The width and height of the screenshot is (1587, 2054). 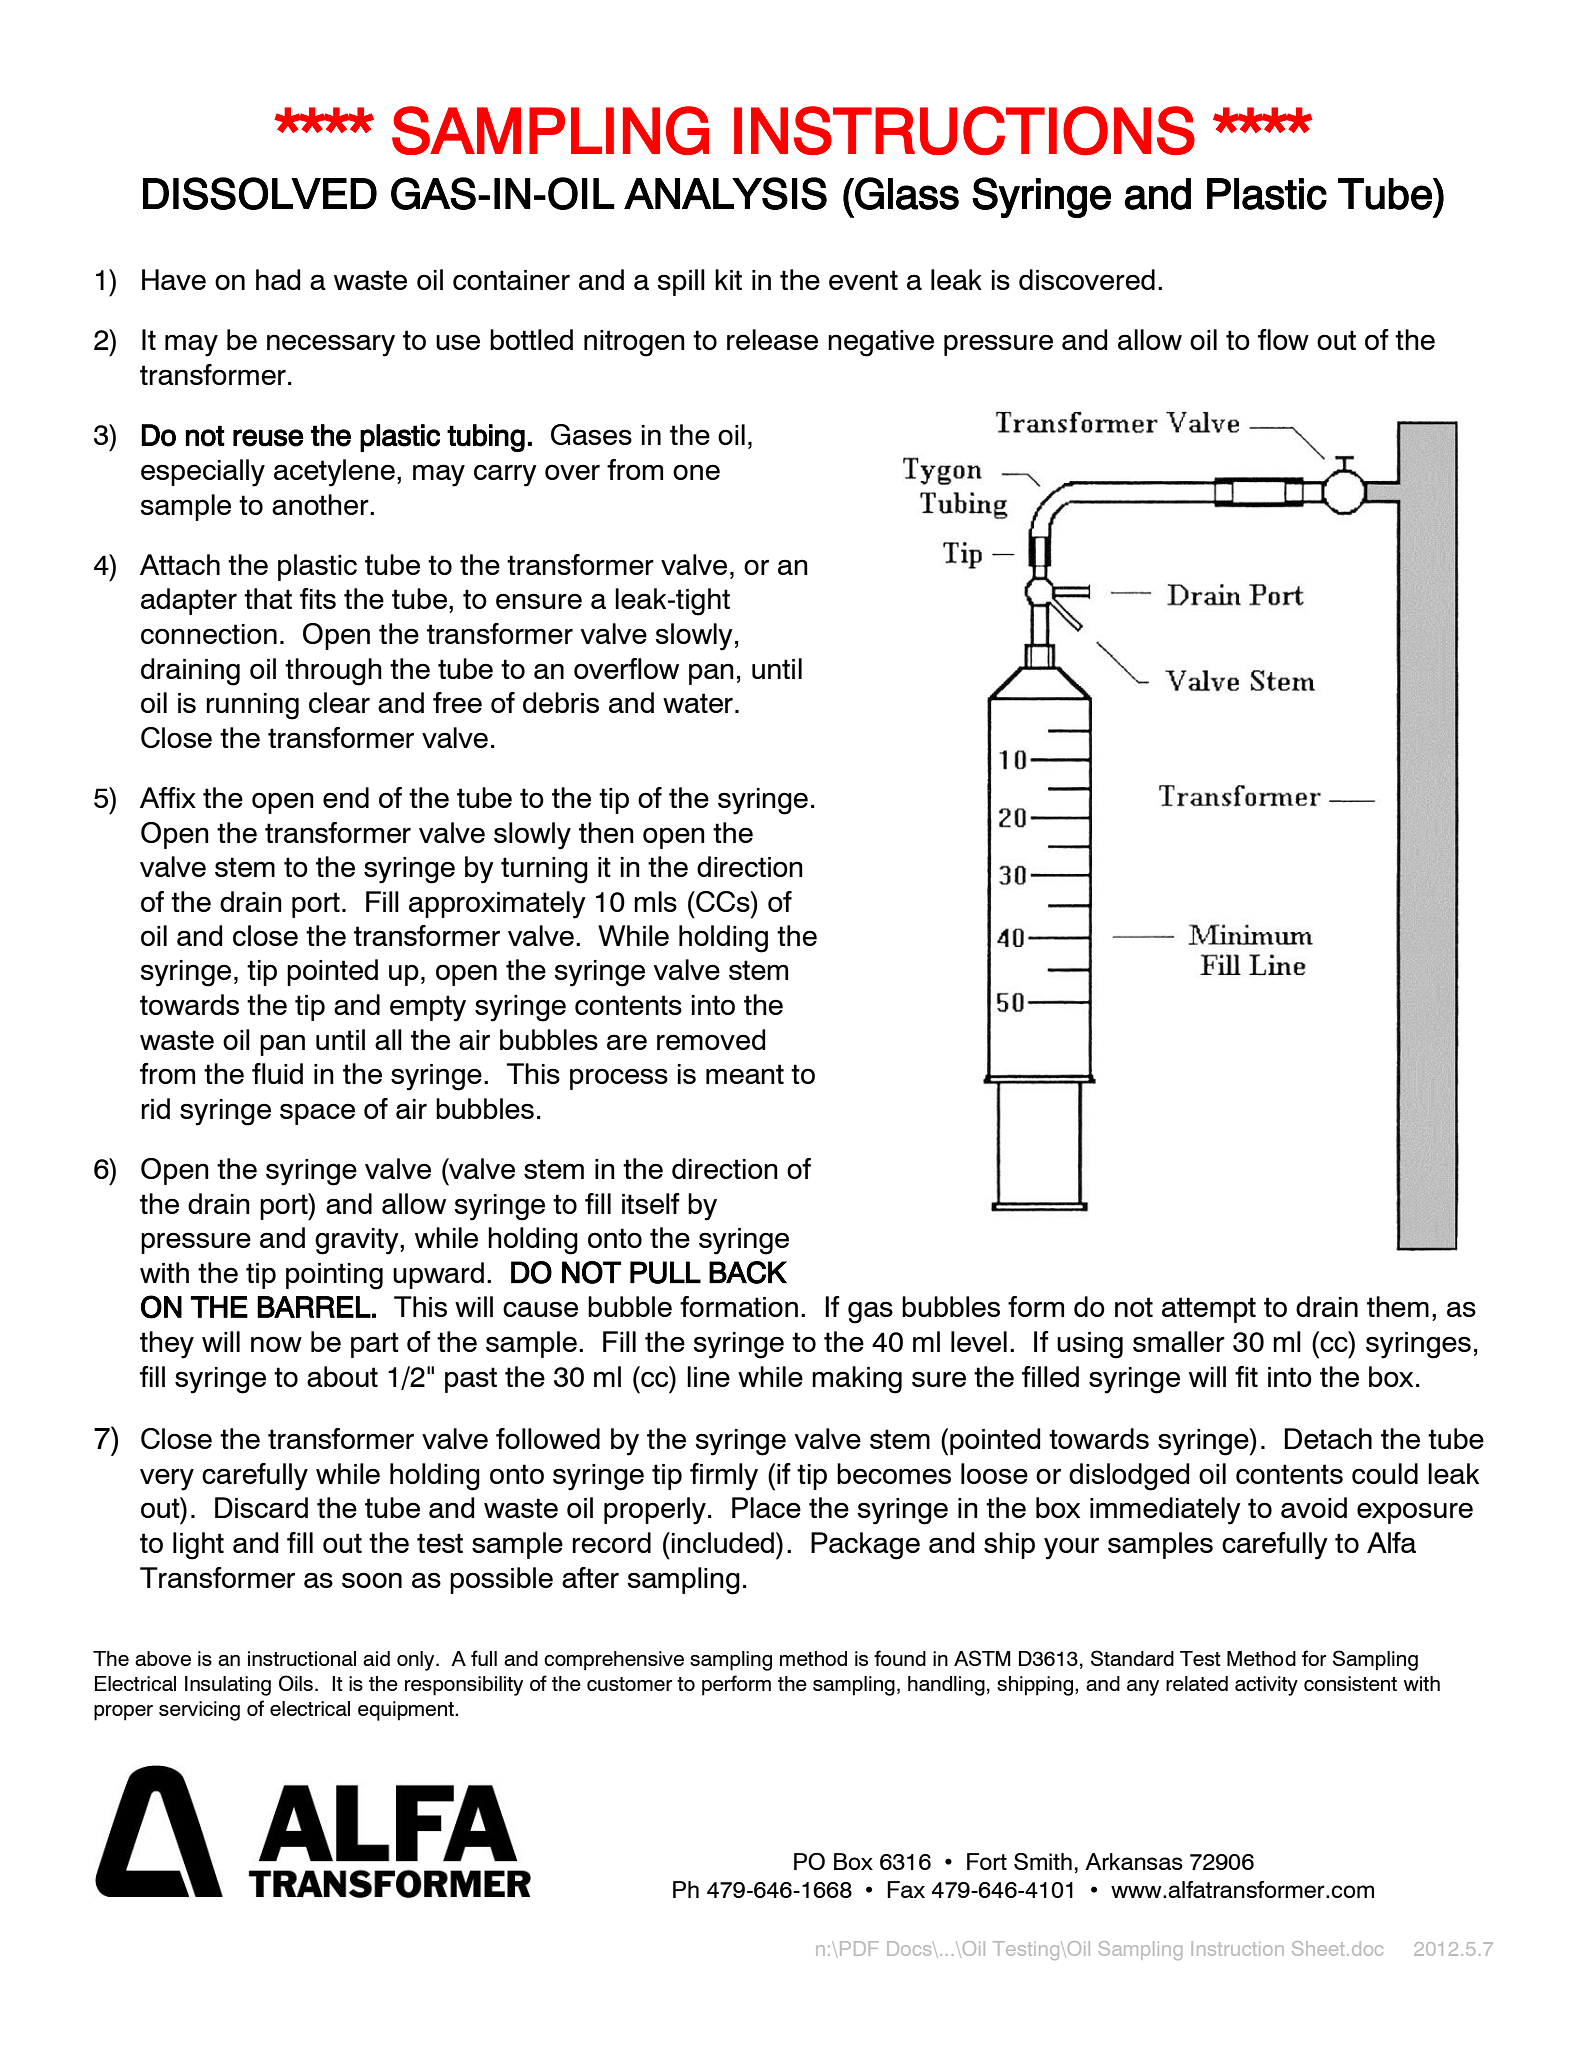 What do you see at coordinates (277, 1073) in the screenshot?
I see `fluid` at bounding box center [277, 1073].
